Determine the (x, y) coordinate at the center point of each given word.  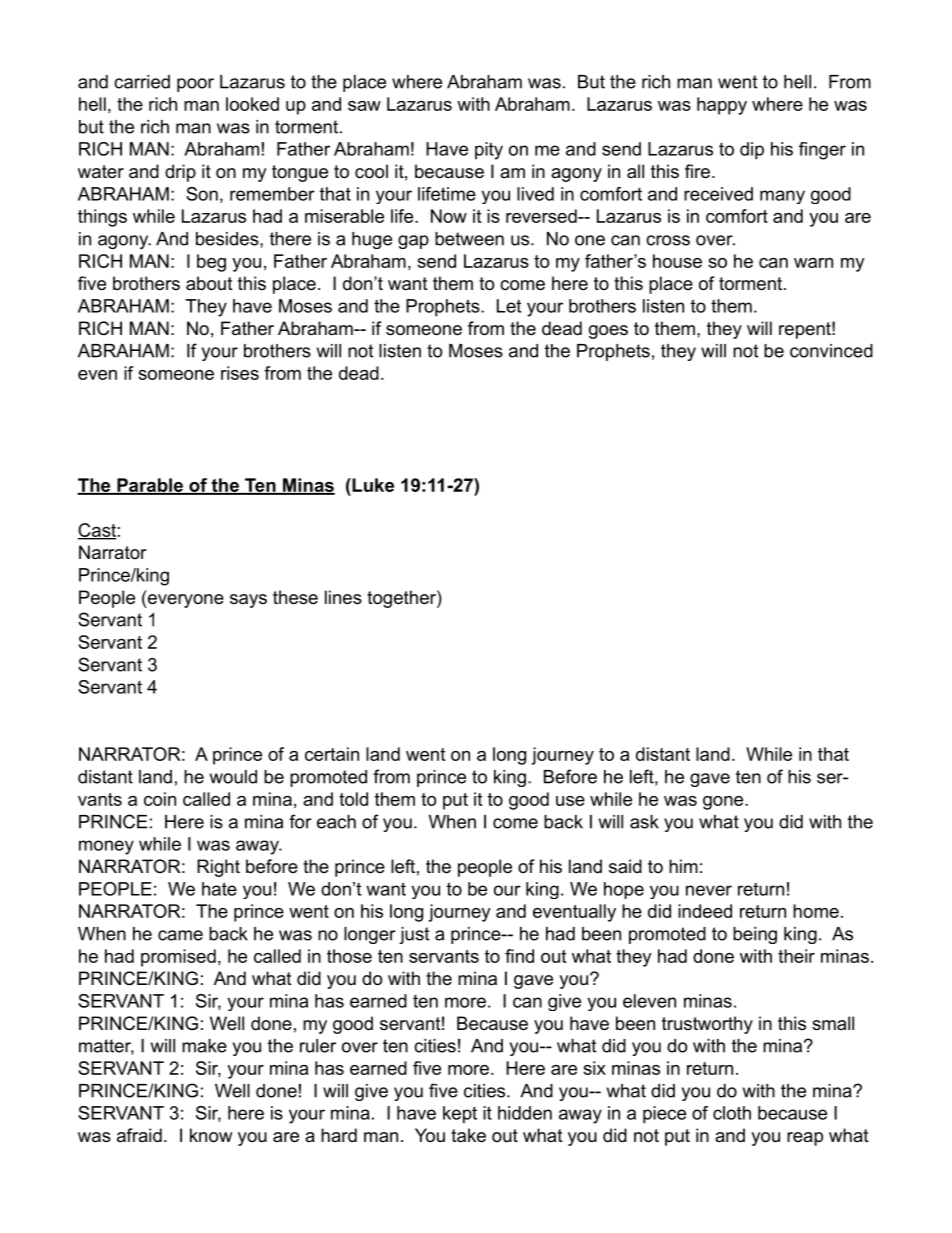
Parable (150, 486)
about (209, 283)
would (233, 777)
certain (332, 754)
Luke (372, 485)
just (414, 935)
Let (509, 306)
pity (489, 151)
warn (813, 263)
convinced (831, 351)
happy (722, 106)
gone (724, 803)
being (755, 935)
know (211, 1135)
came (180, 935)
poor (195, 85)
